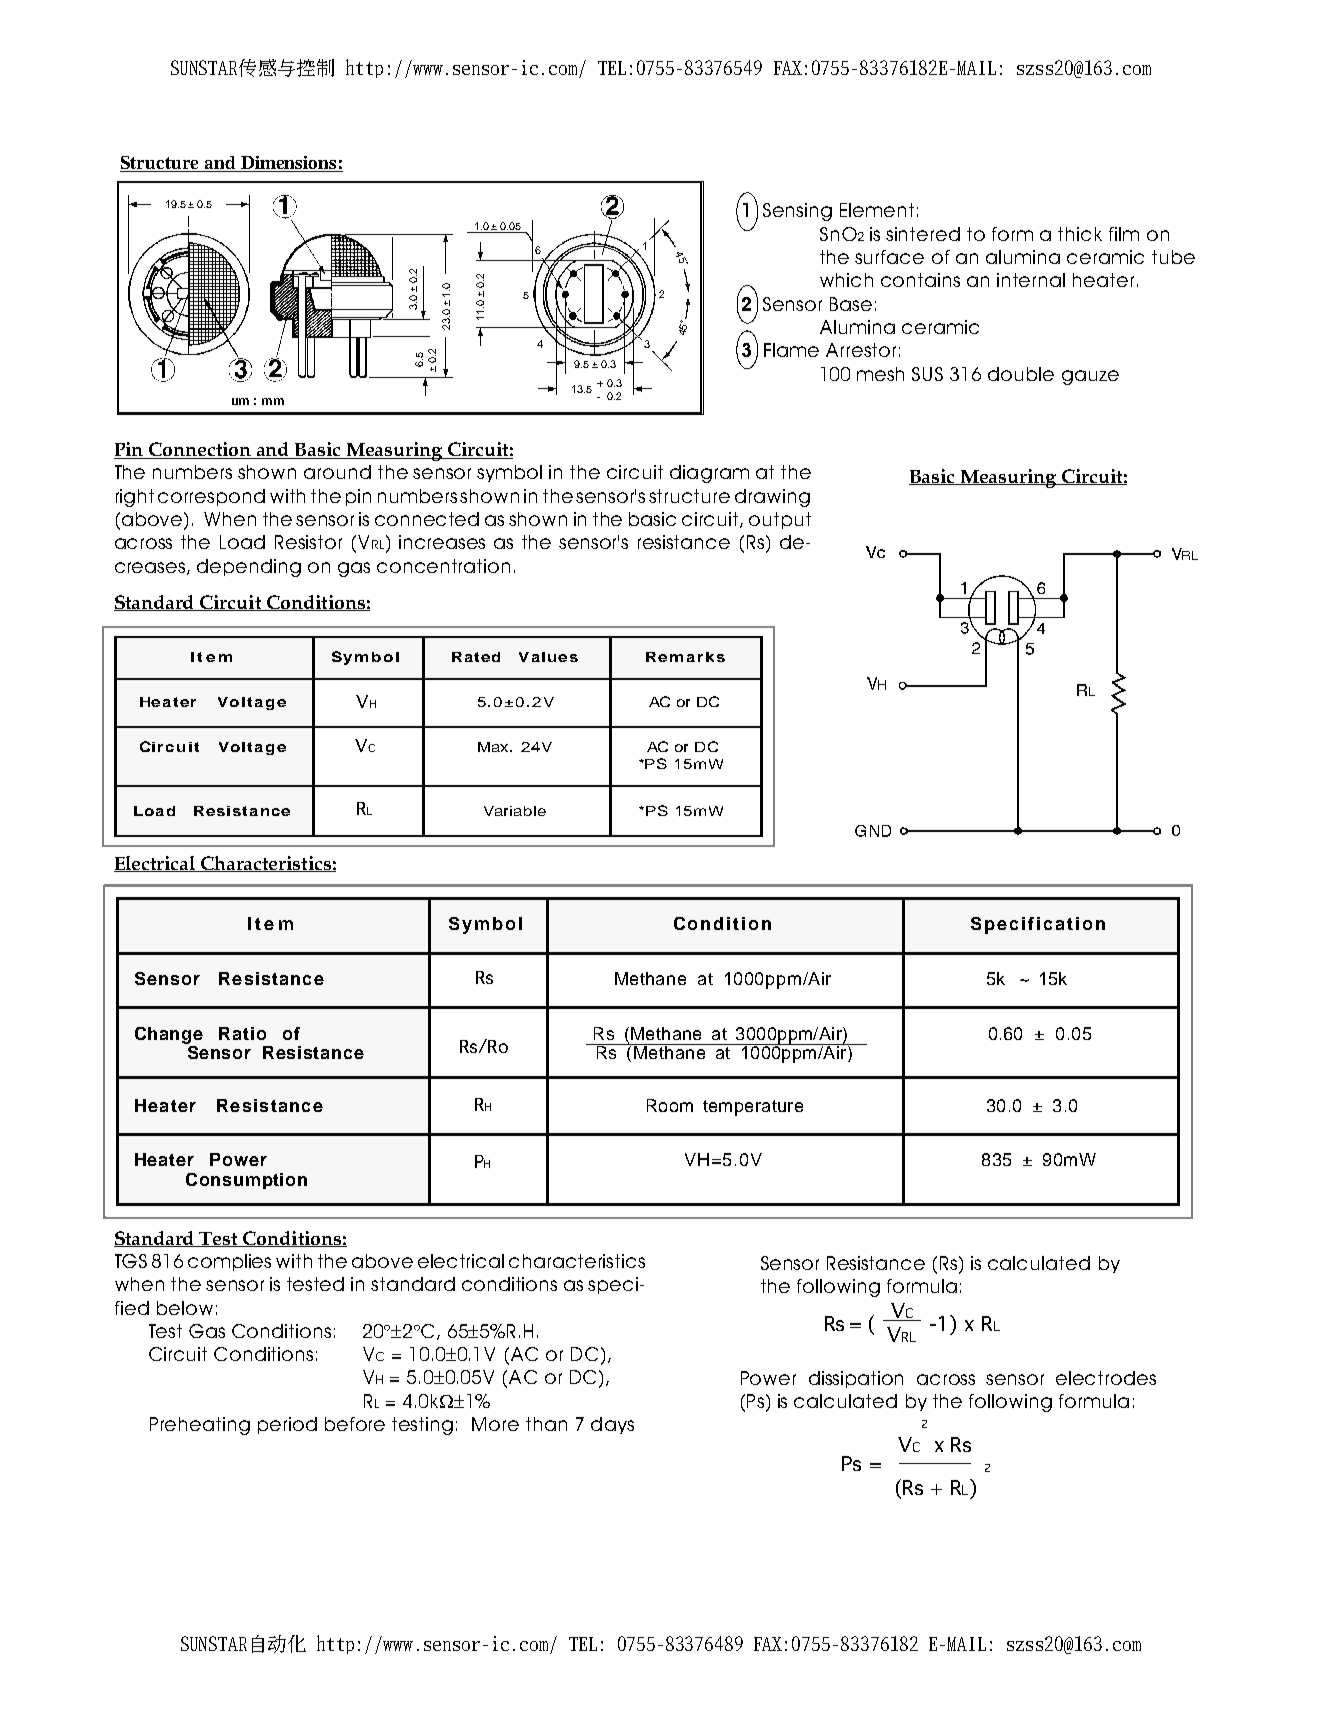  What do you see at coordinates (797, 212) in the screenshot?
I see `Sensing` at bounding box center [797, 212].
